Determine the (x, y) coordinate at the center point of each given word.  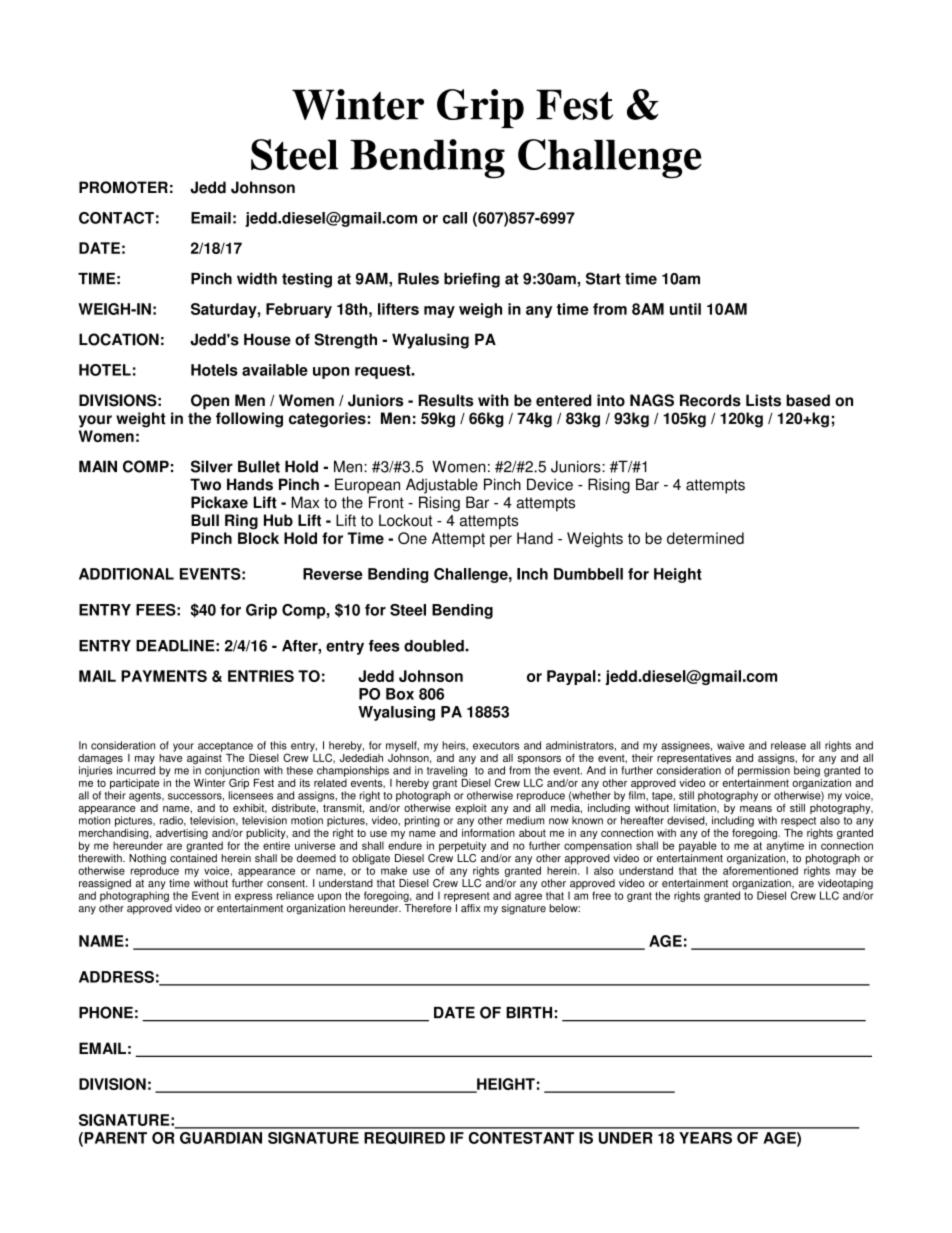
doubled (435, 645)
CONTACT (116, 218)
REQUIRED (404, 1138)
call (455, 218)
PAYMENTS (164, 676)
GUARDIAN (221, 1138)
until (685, 309)
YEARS (705, 1138)
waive (731, 745)
